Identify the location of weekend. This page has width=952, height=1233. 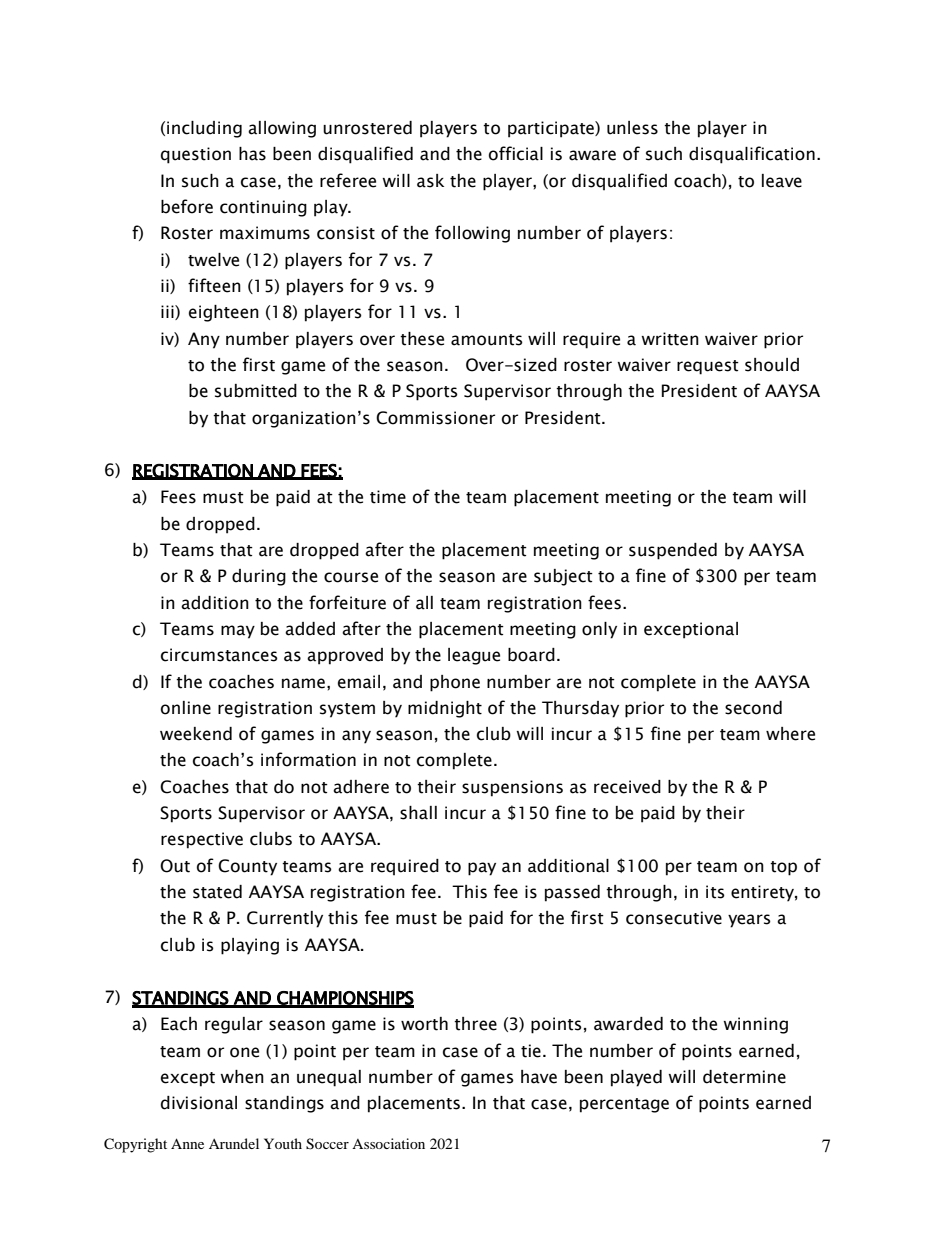
(196, 734).
